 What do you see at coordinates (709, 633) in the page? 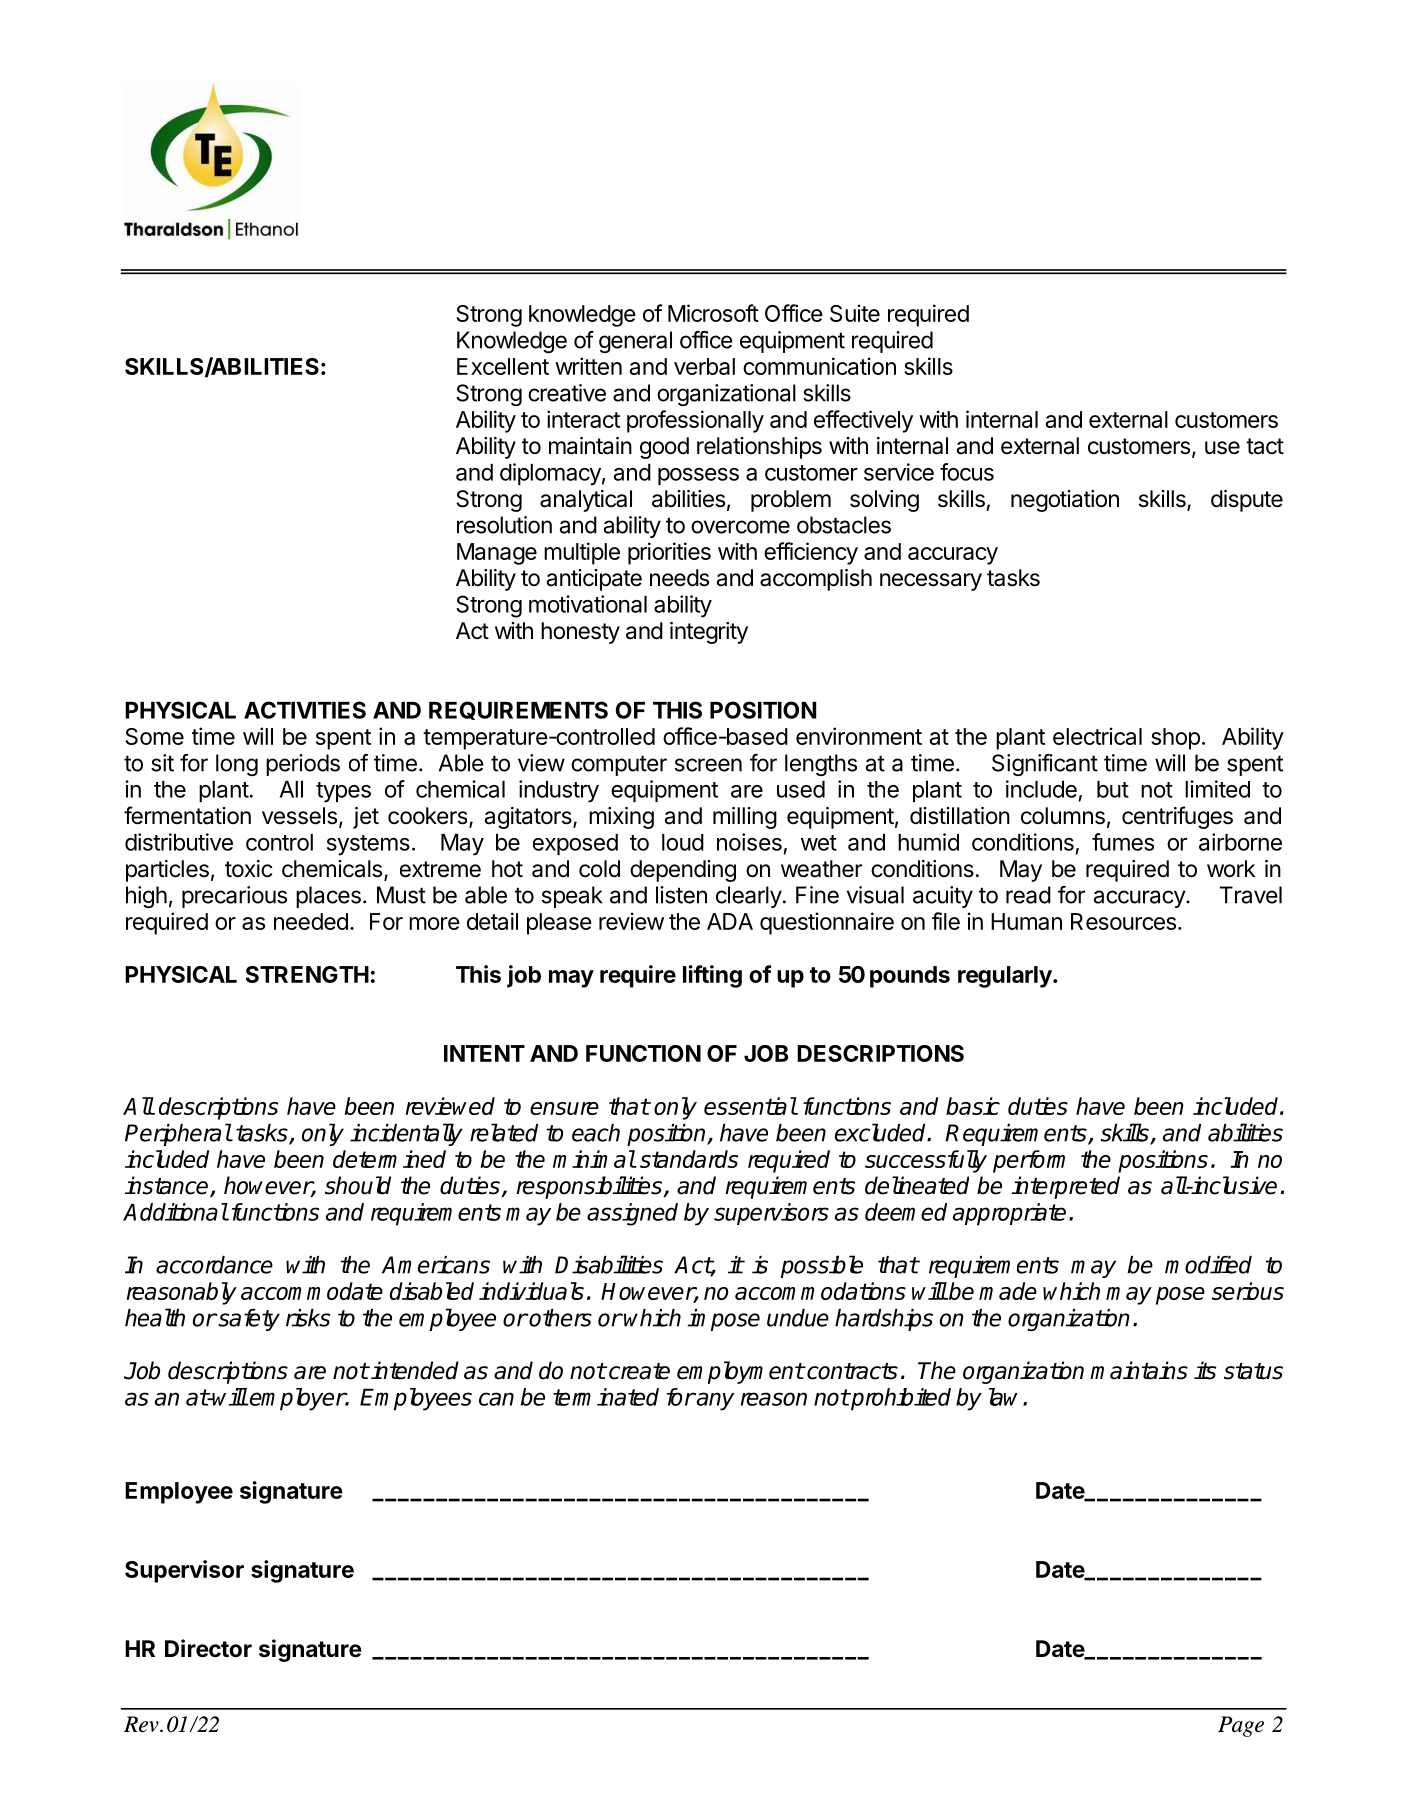
I see `integrity` at bounding box center [709, 633].
